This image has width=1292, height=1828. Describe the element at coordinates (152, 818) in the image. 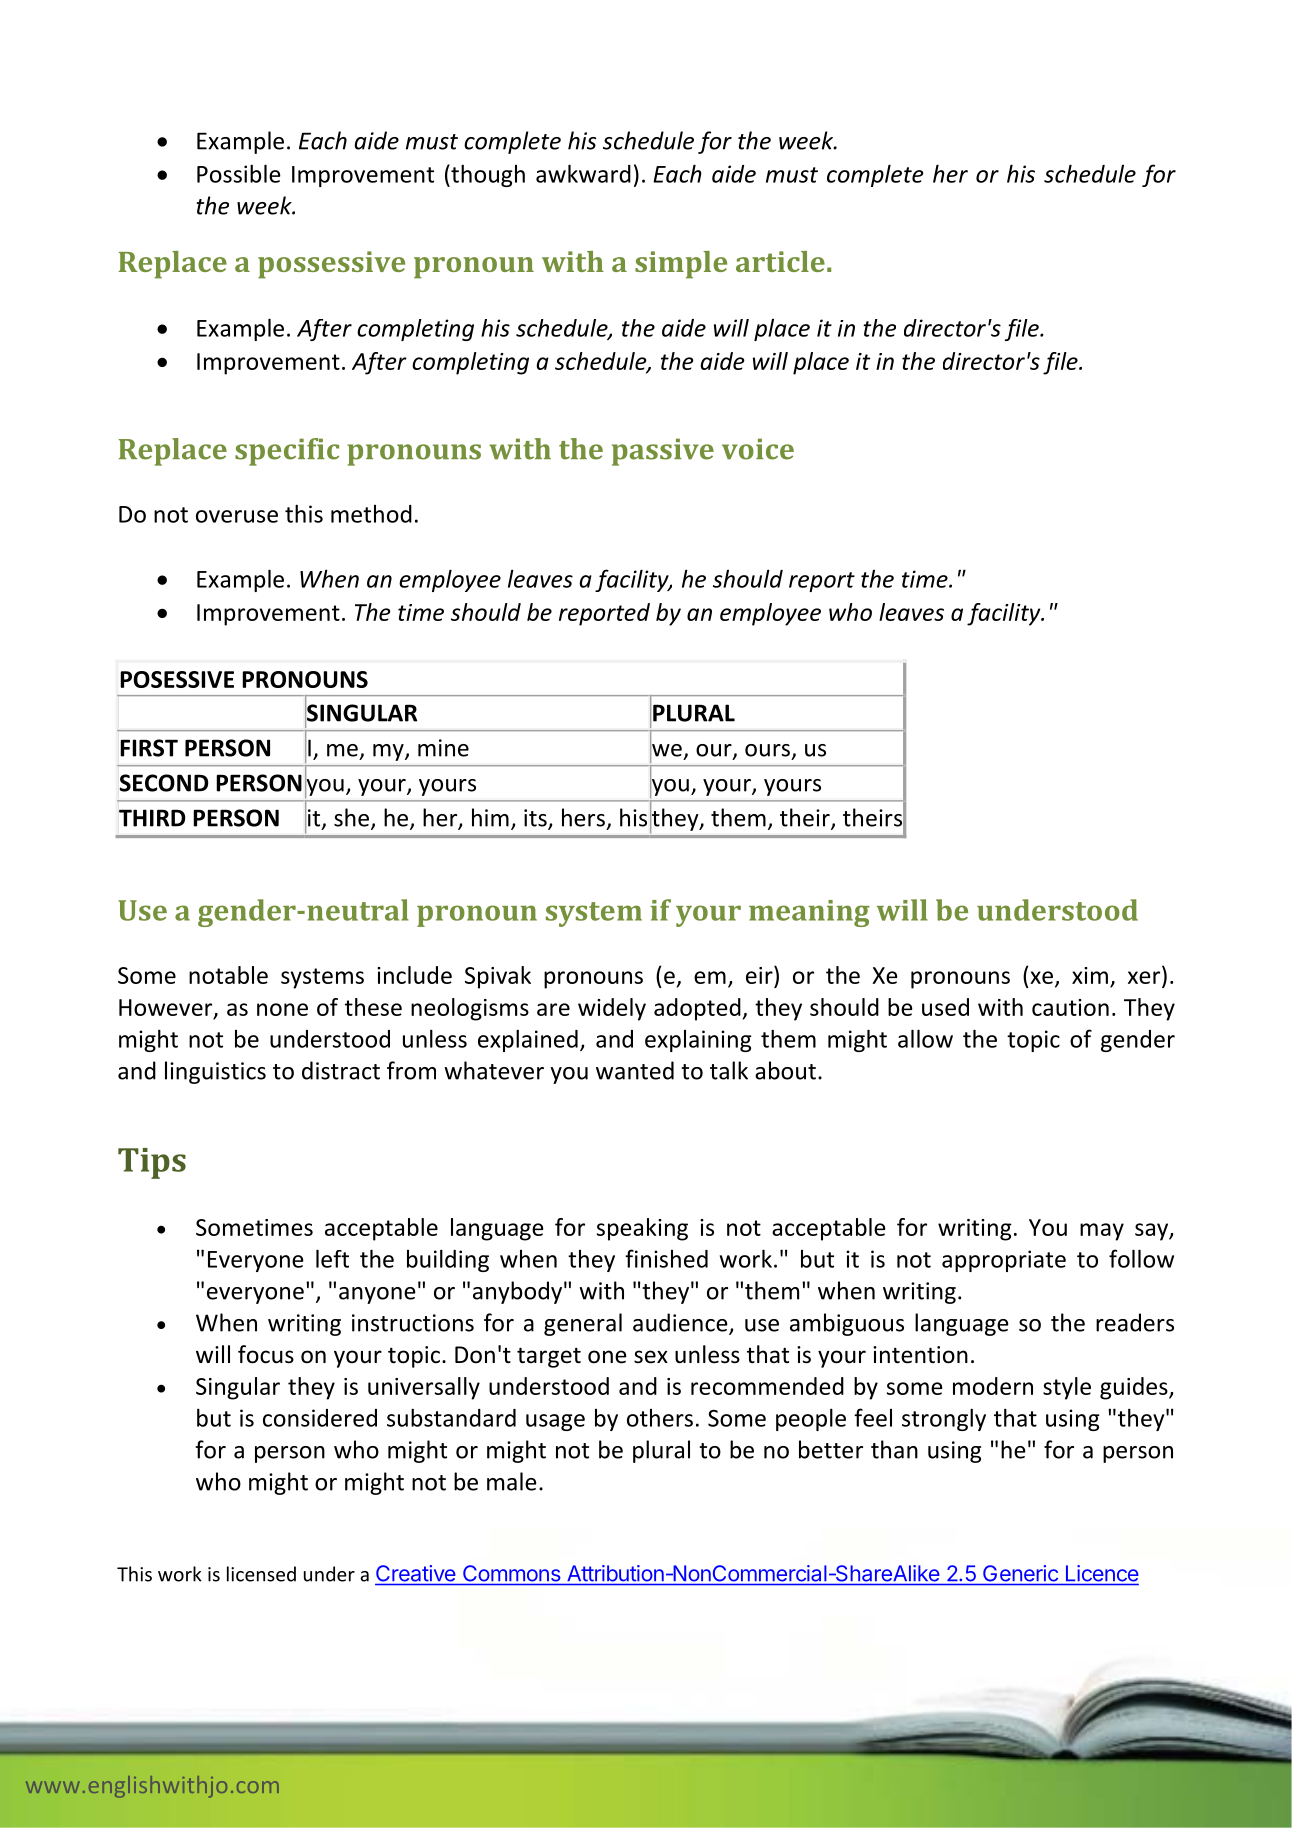

I see `THIRD` at that location.
